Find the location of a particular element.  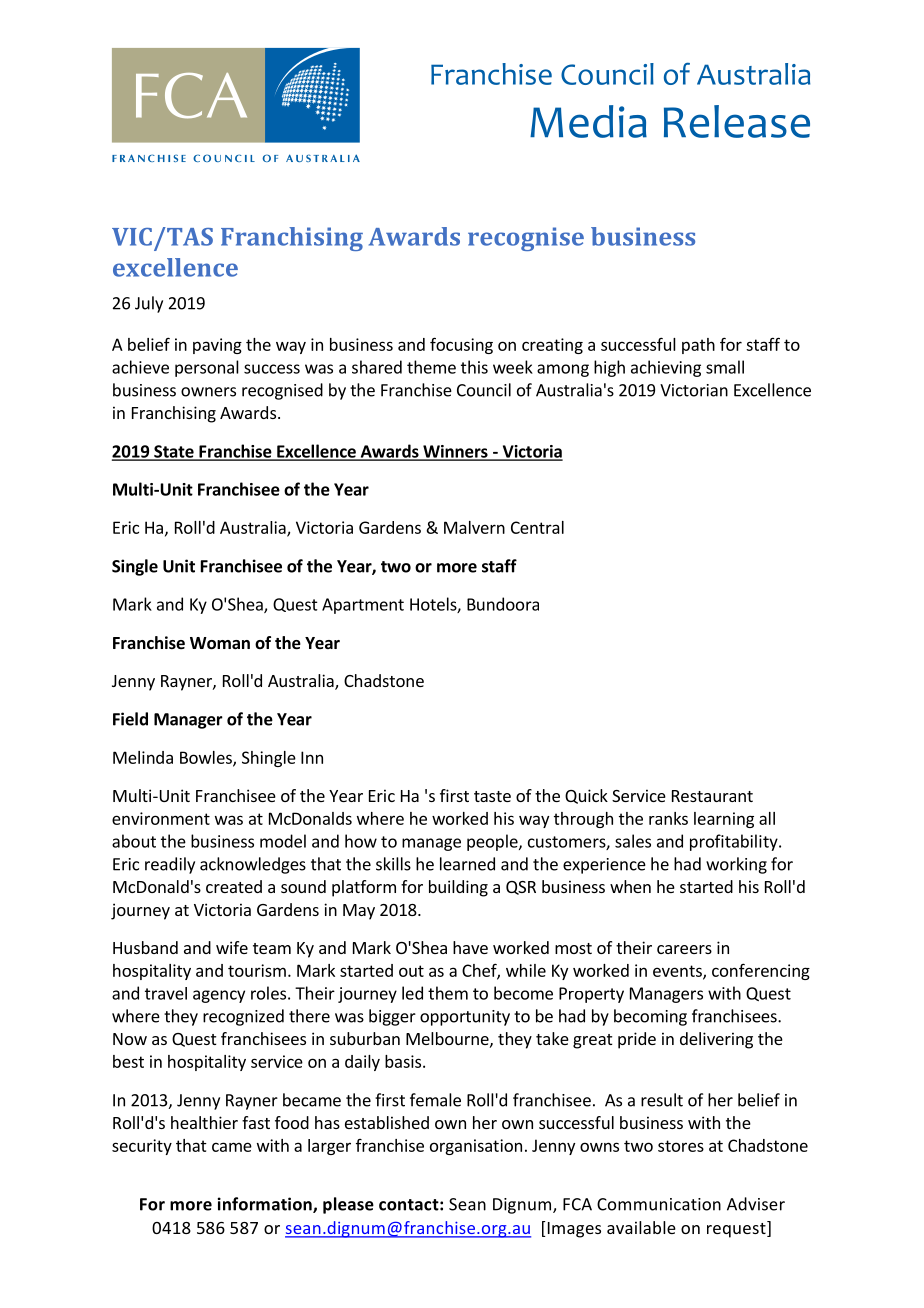

personal is located at coordinates (207, 368).
